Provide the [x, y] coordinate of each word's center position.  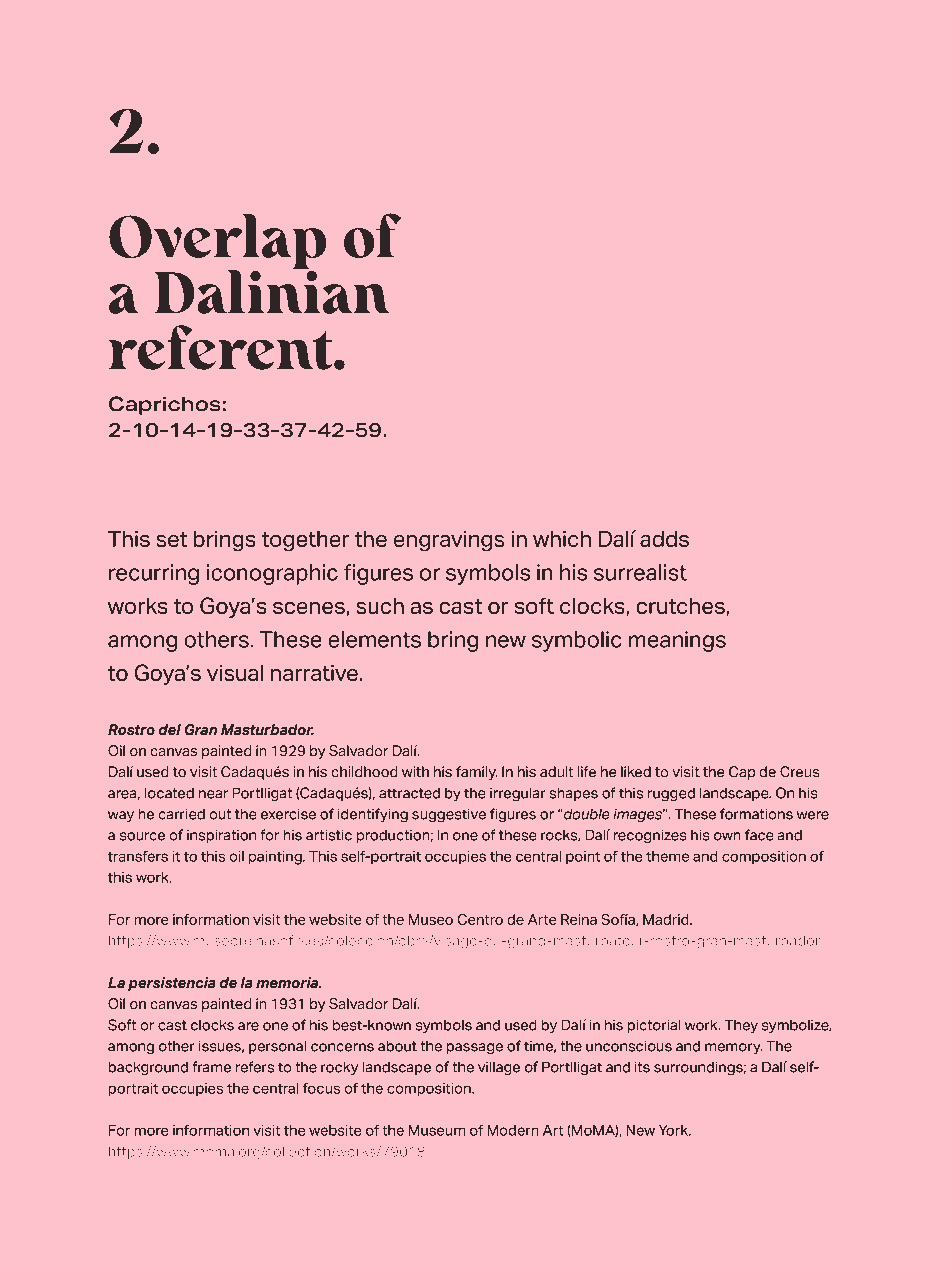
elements [374, 639]
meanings [677, 641]
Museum [437, 1130]
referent [222, 347]
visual [235, 673]
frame [211, 1067]
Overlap [217, 242]
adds [664, 539]
